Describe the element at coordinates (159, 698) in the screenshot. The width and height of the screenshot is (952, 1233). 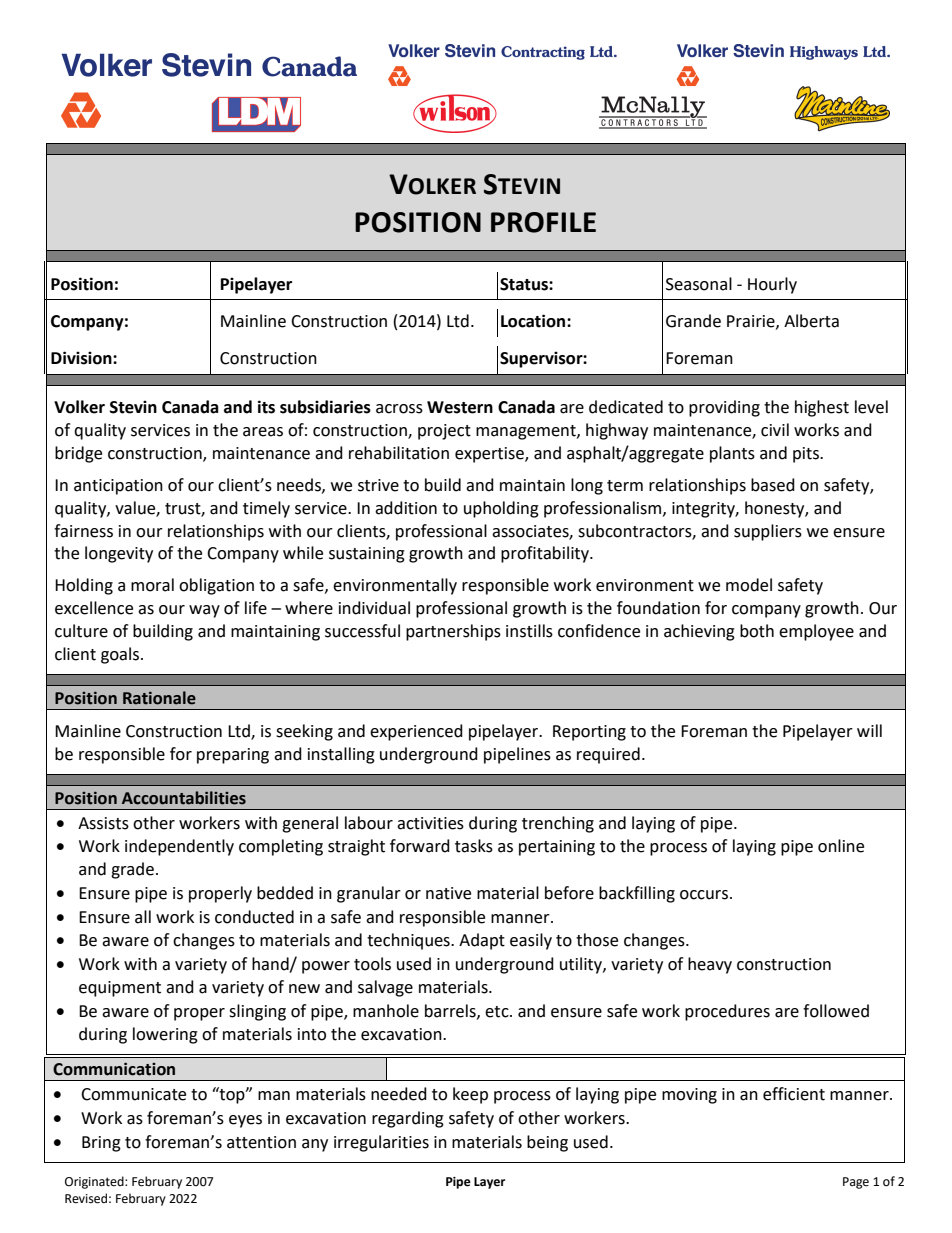
I see `Rationale` at that location.
